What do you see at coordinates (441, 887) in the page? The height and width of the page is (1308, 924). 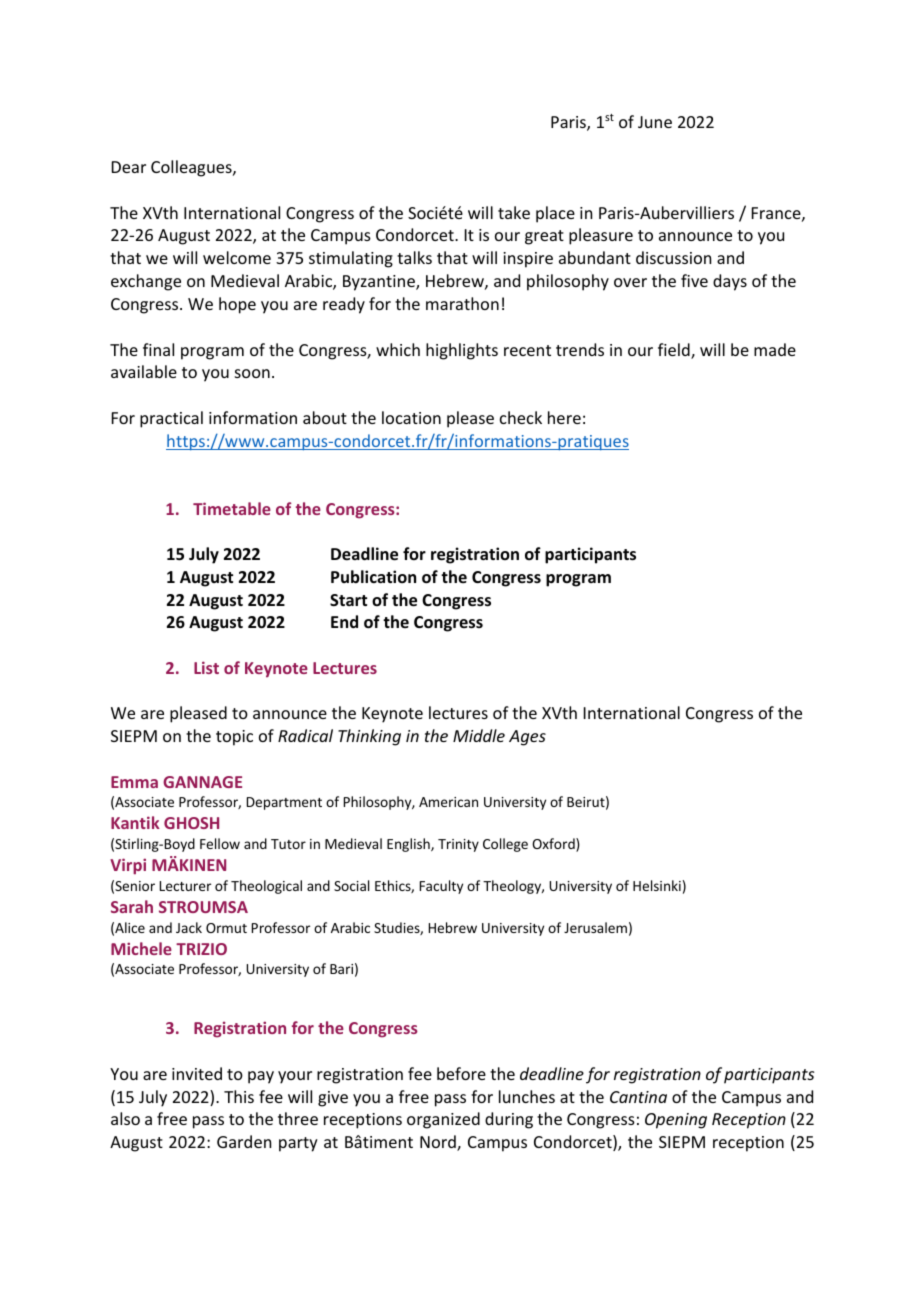 I see `Faculty` at bounding box center [441, 887].
